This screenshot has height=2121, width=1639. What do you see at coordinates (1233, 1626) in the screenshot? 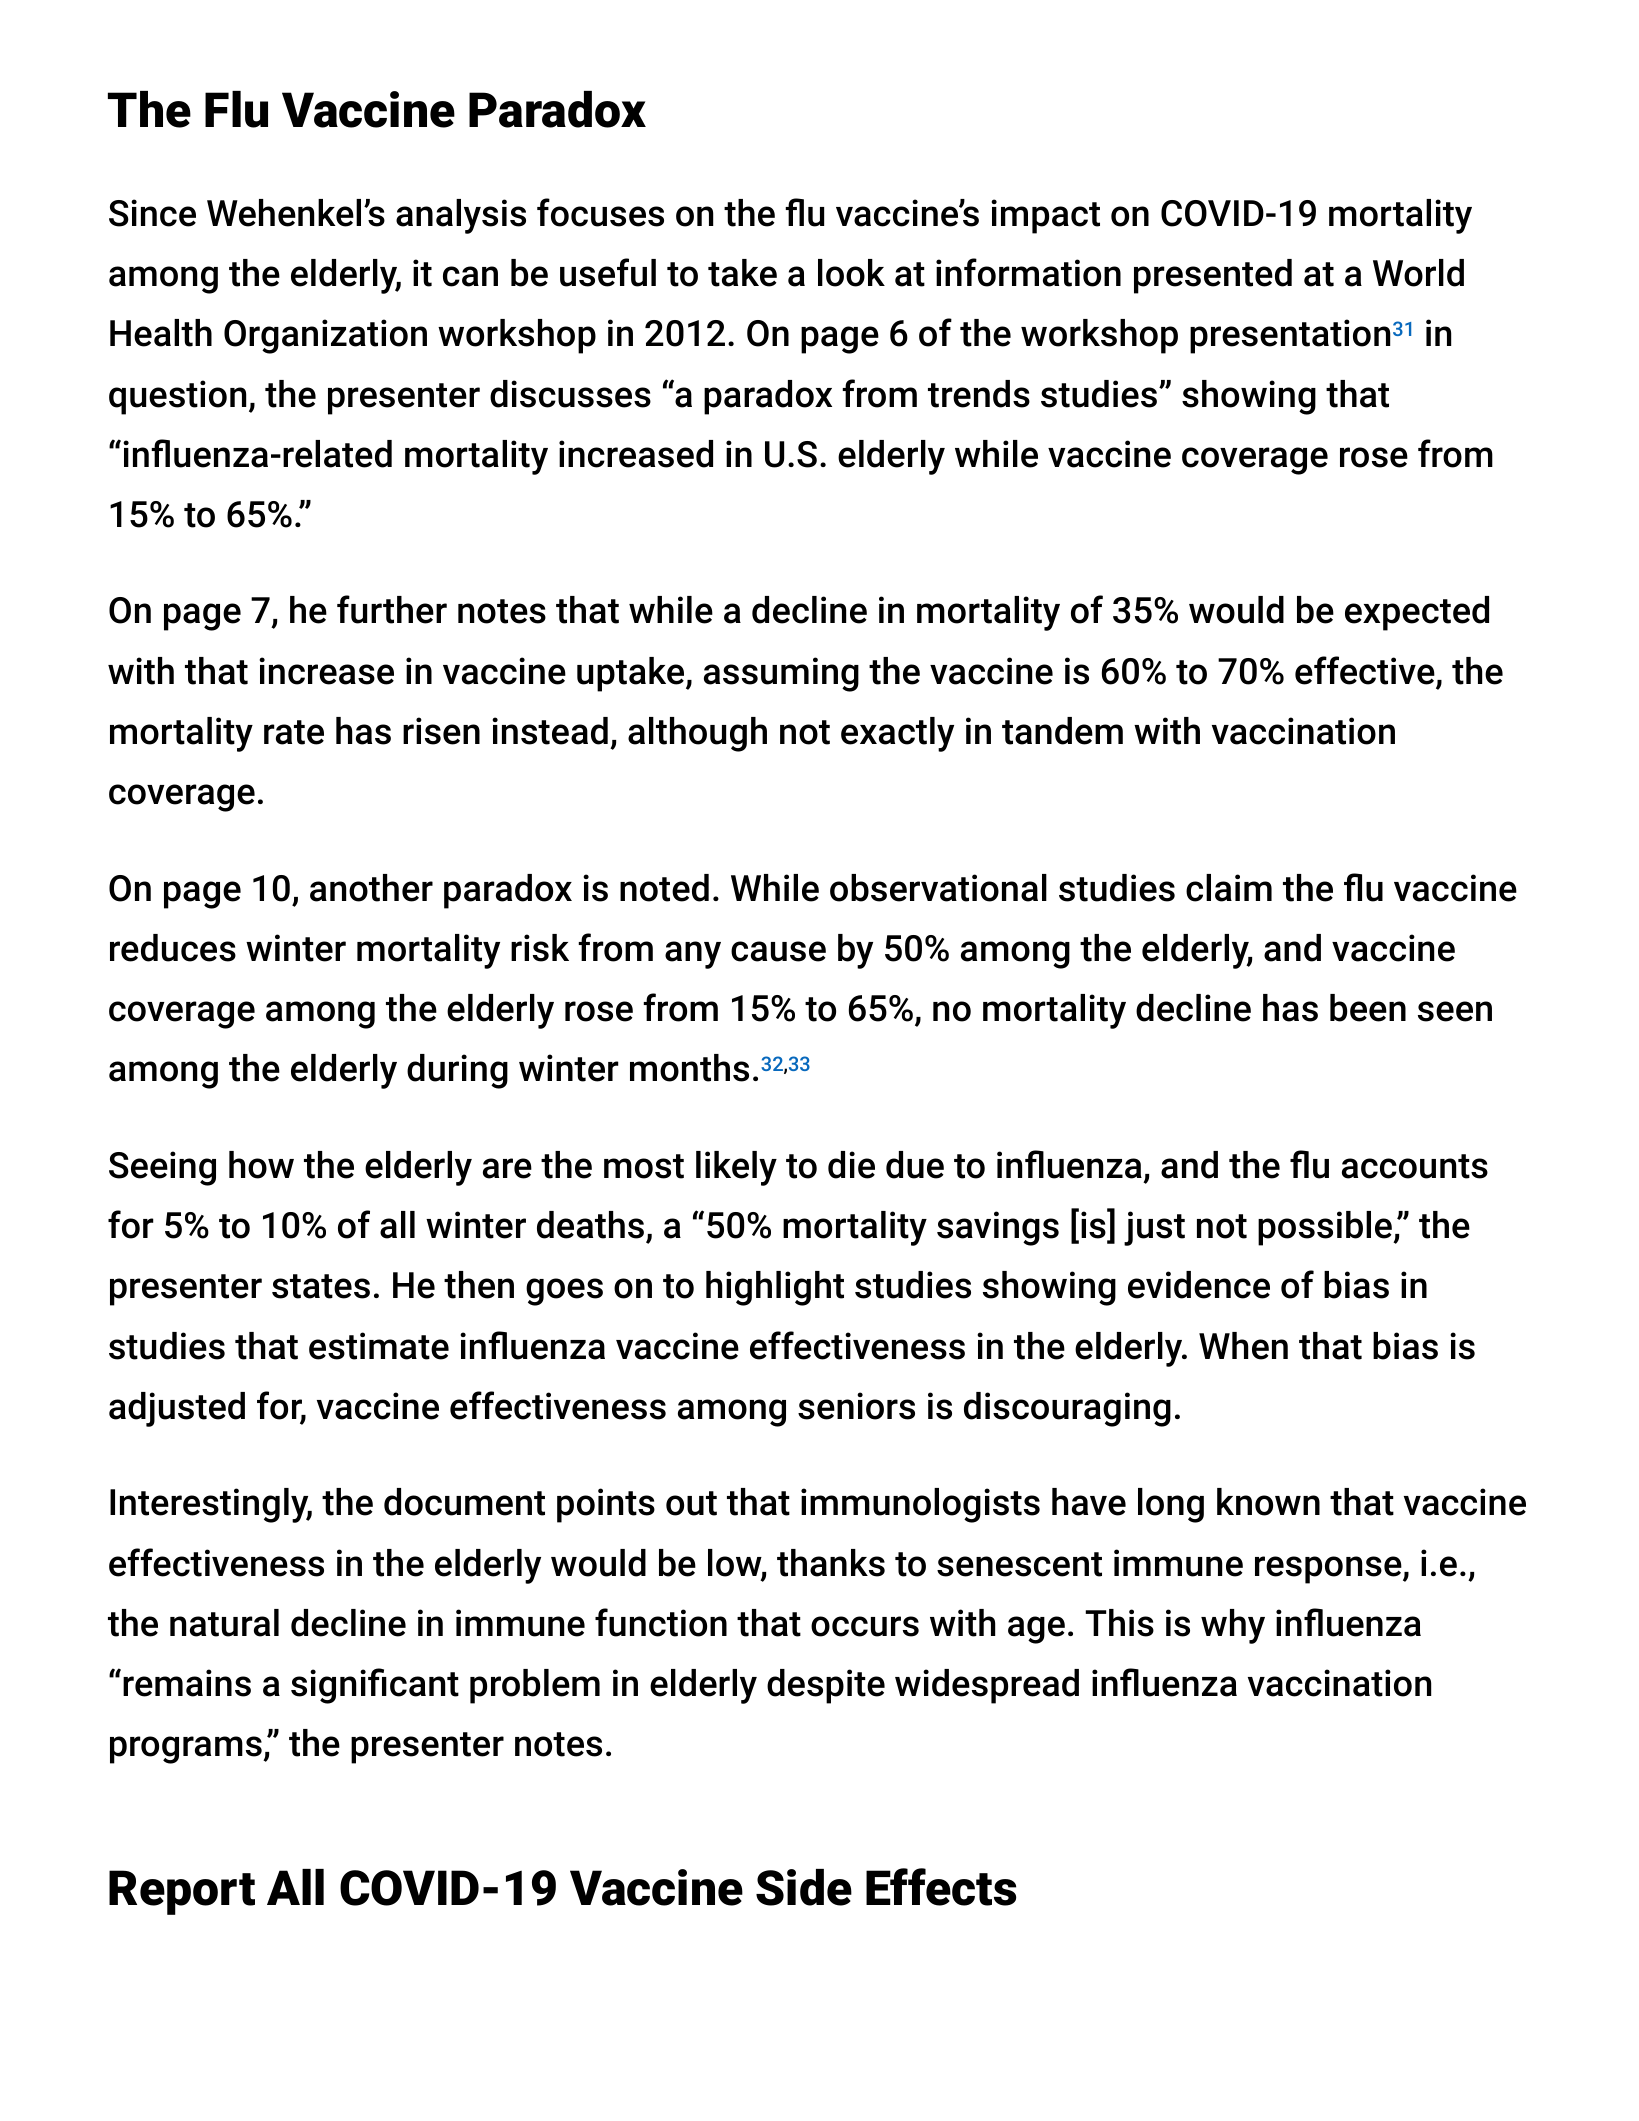
I see `why` at bounding box center [1233, 1626].
